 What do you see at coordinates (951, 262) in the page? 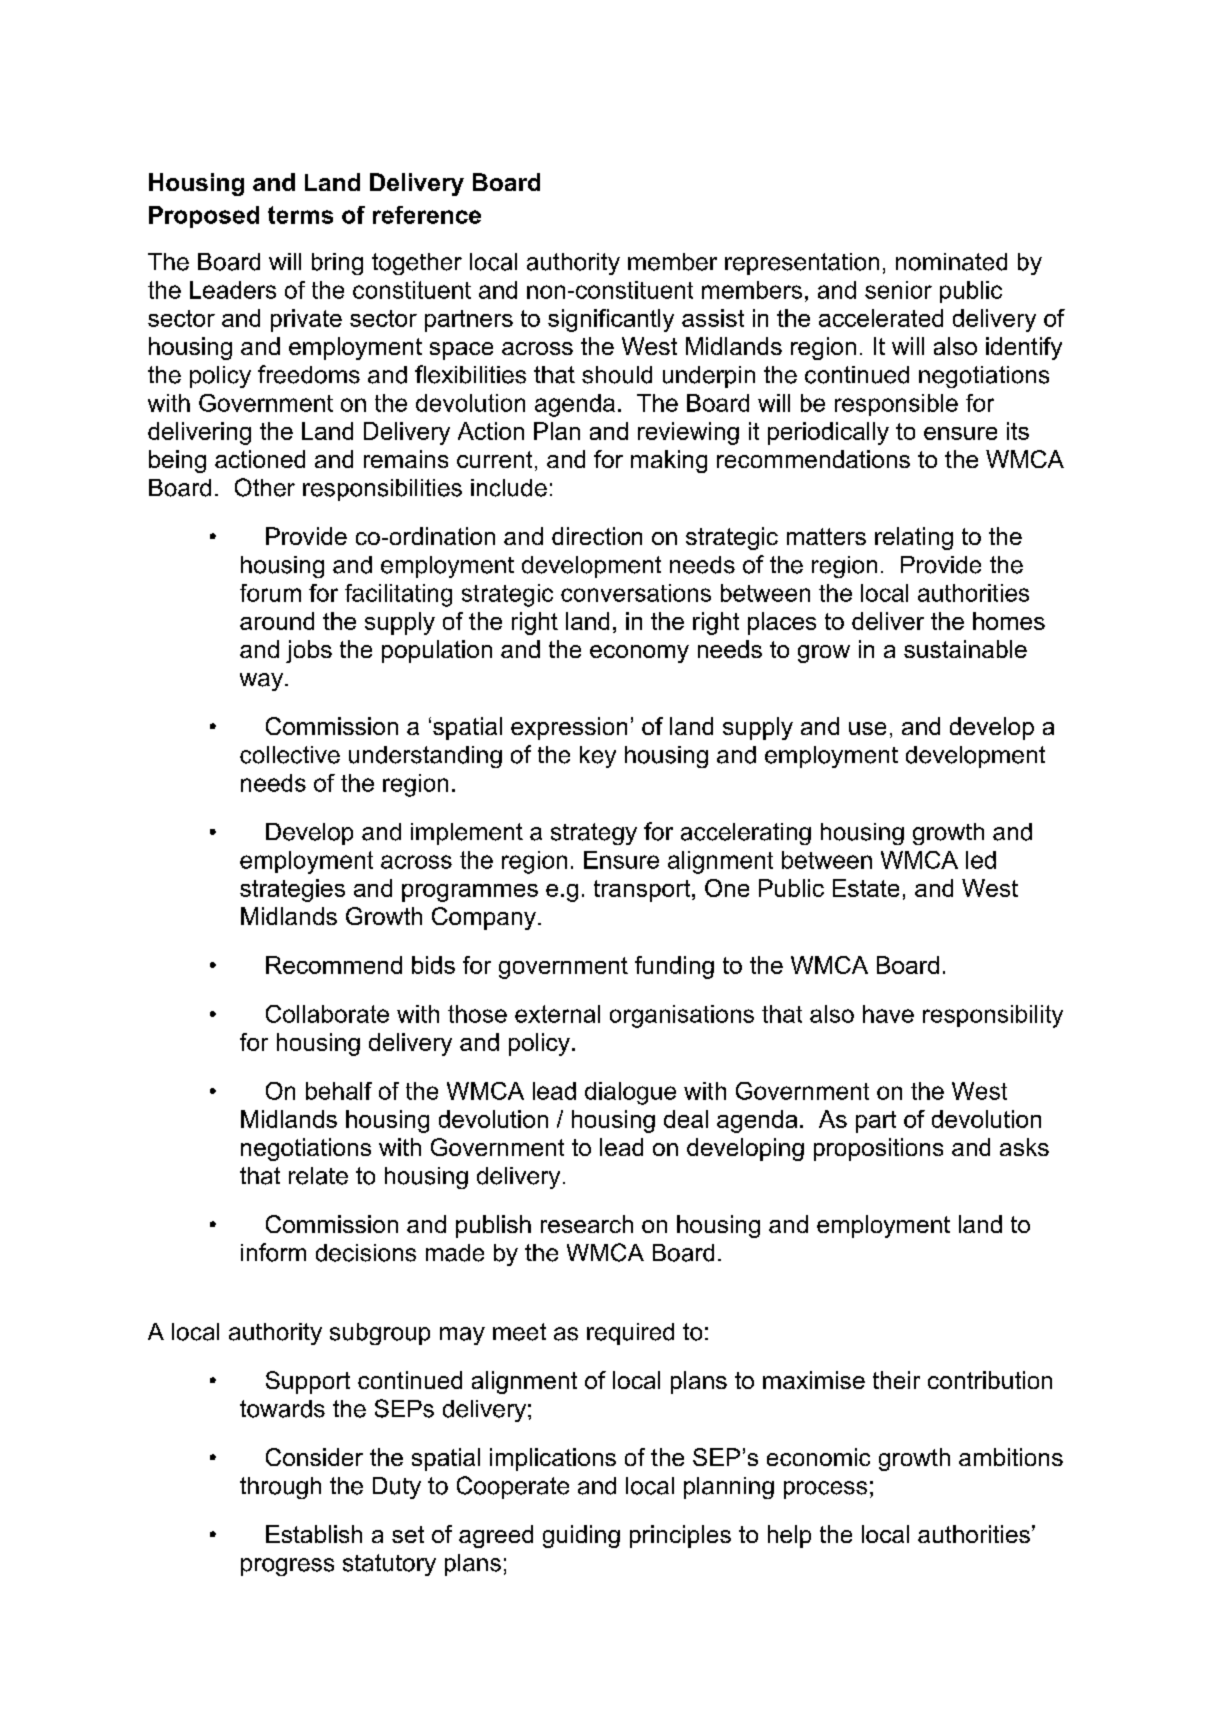
I see `nominated` at bounding box center [951, 262].
